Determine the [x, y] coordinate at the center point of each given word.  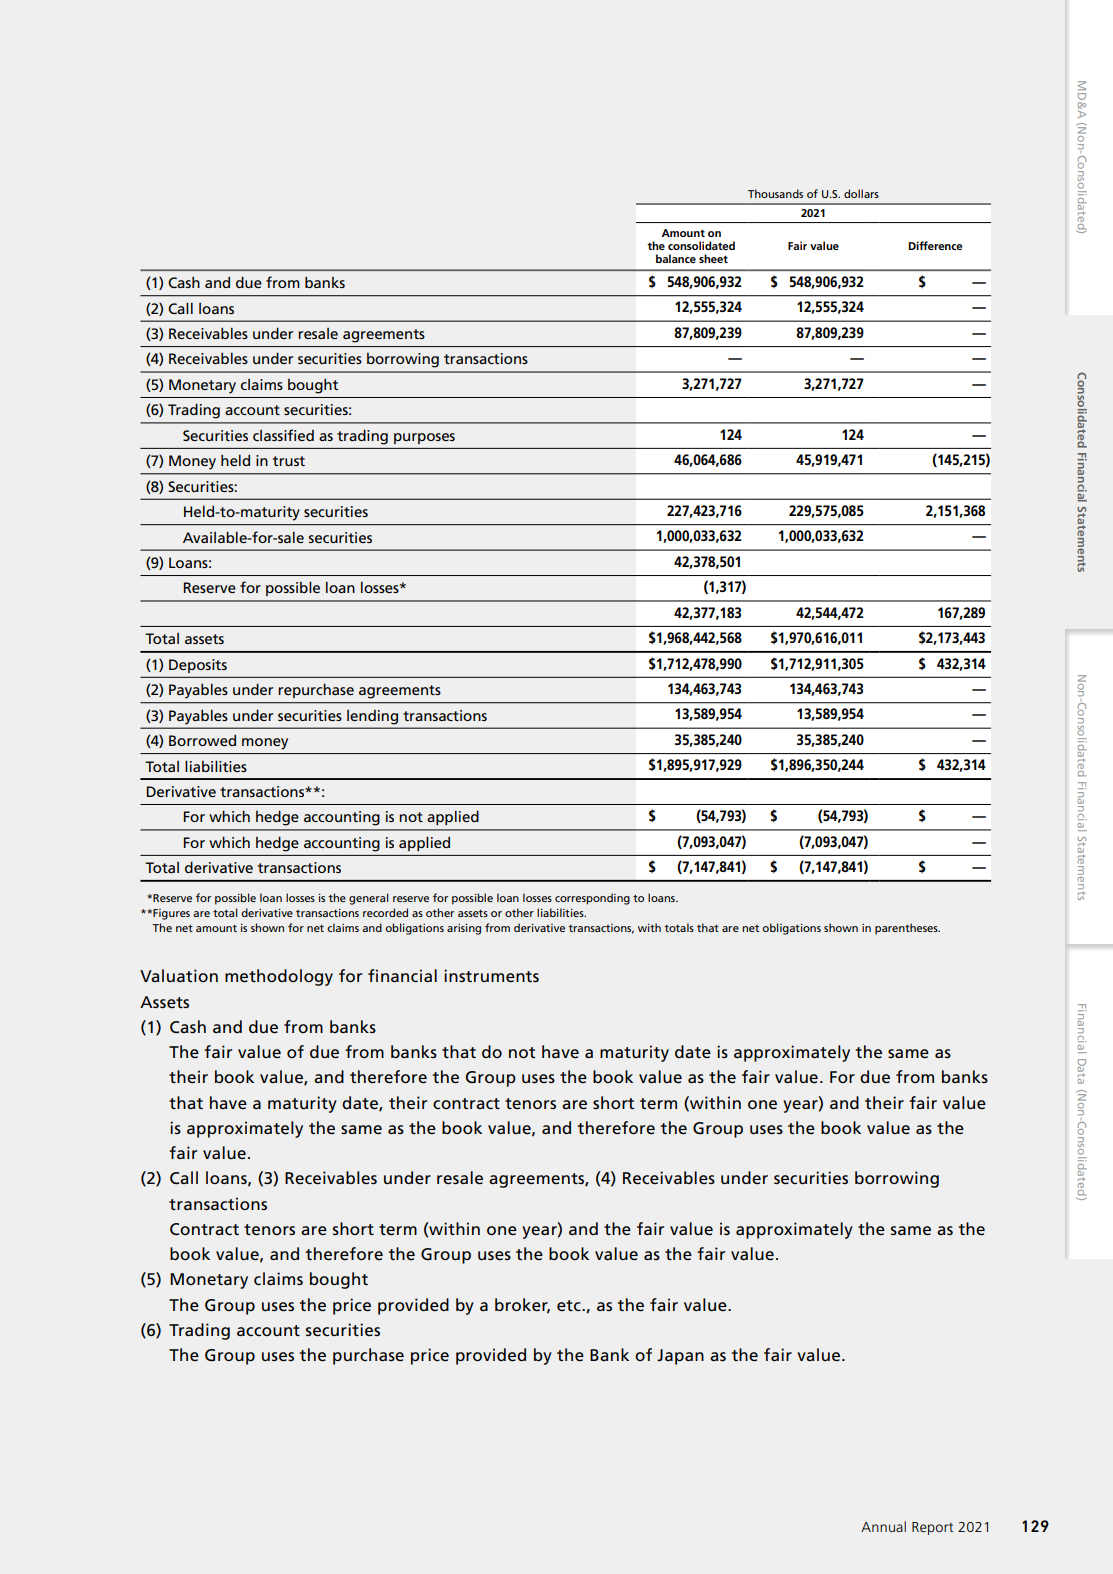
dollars [861, 193]
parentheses [907, 929]
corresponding [592, 899]
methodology [279, 977]
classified [283, 435]
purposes [424, 438]
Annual [883, 1526]
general [369, 899]
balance [676, 258]
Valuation [179, 975]
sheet [713, 258]
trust [289, 461]
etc [570, 1306]
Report [932, 1528]
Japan [680, 1357]
